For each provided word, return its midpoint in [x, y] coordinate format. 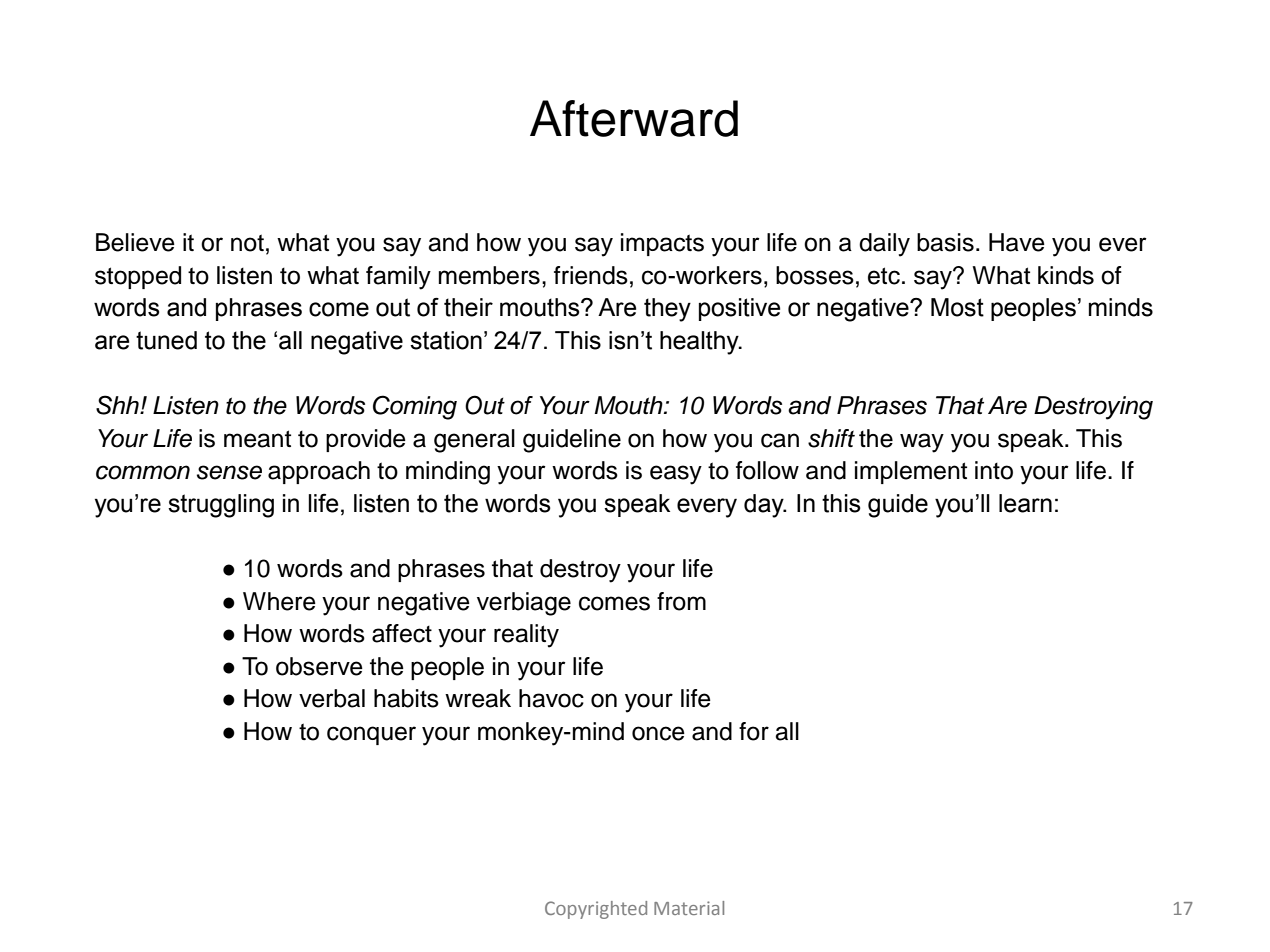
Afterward [634, 118]
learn [1025, 503]
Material [689, 908]
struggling [221, 506]
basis [945, 242]
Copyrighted [596, 910]
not [247, 243]
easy [676, 475]
